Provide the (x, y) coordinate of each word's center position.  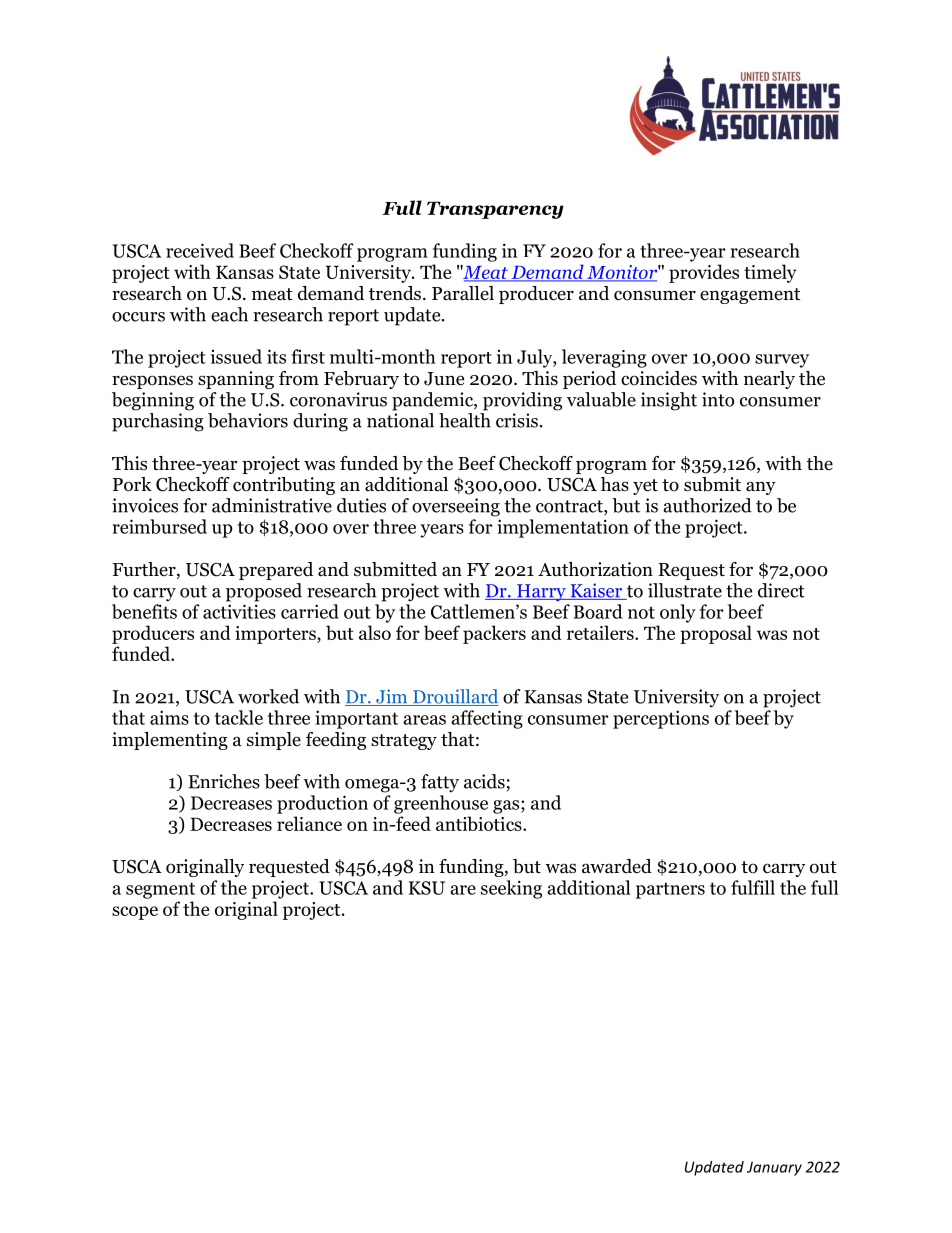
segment (160, 890)
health (465, 420)
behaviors (248, 420)
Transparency (495, 210)
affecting (487, 719)
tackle (239, 717)
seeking (511, 889)
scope (135, 913)
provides (704, 273)
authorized (707, 505)
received (200, 250)
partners (670, 890)
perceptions (661, 719)
